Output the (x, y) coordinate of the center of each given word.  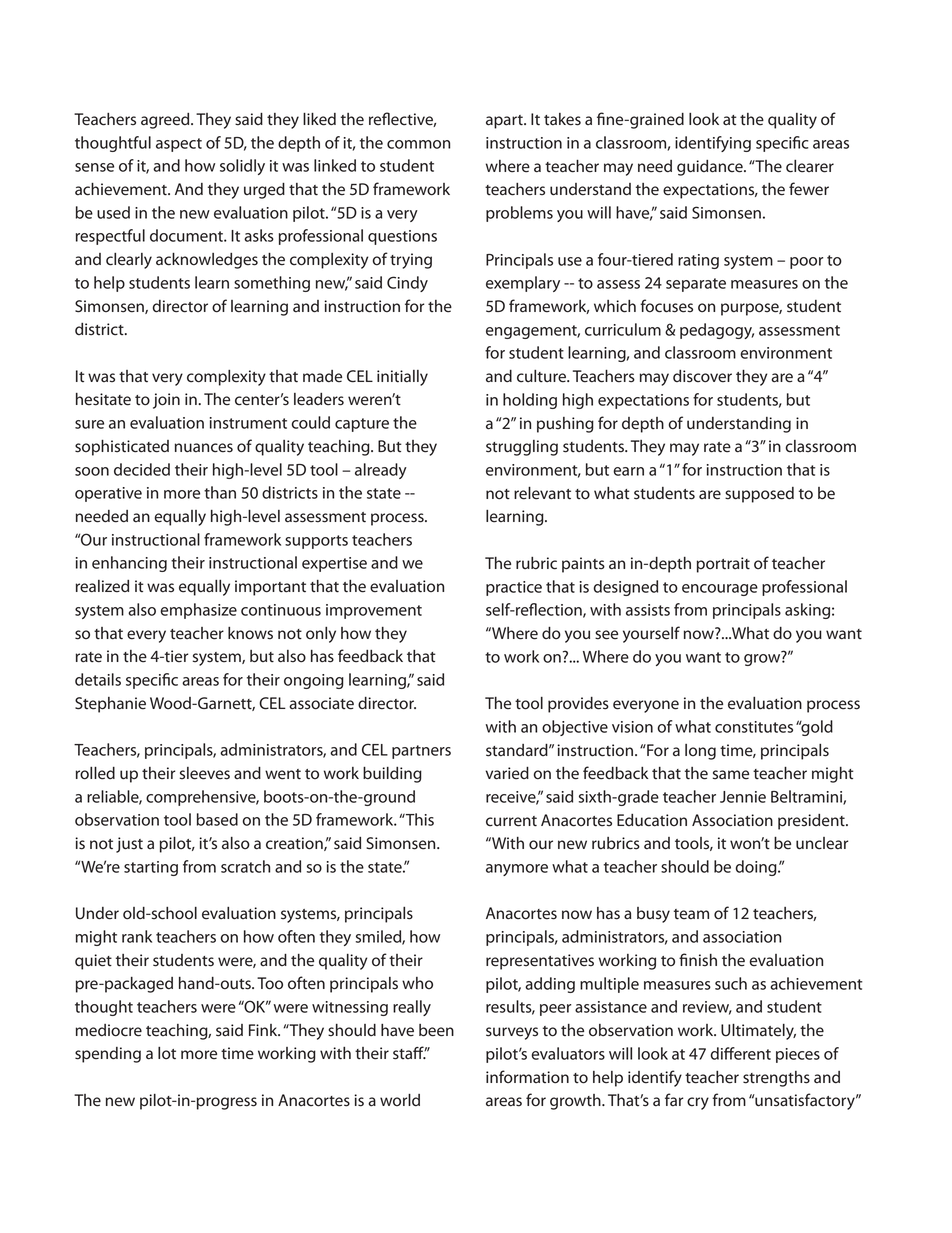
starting (151, 868)
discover (702, 376)
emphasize (198, 611)
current (511, 821)
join (166, 401)
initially (402, 378)
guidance (711, 168)
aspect (179, 145)
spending (108, 1055)
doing (757, 868)
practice (514, 588)
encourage (720, 590)
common (418, 144)
